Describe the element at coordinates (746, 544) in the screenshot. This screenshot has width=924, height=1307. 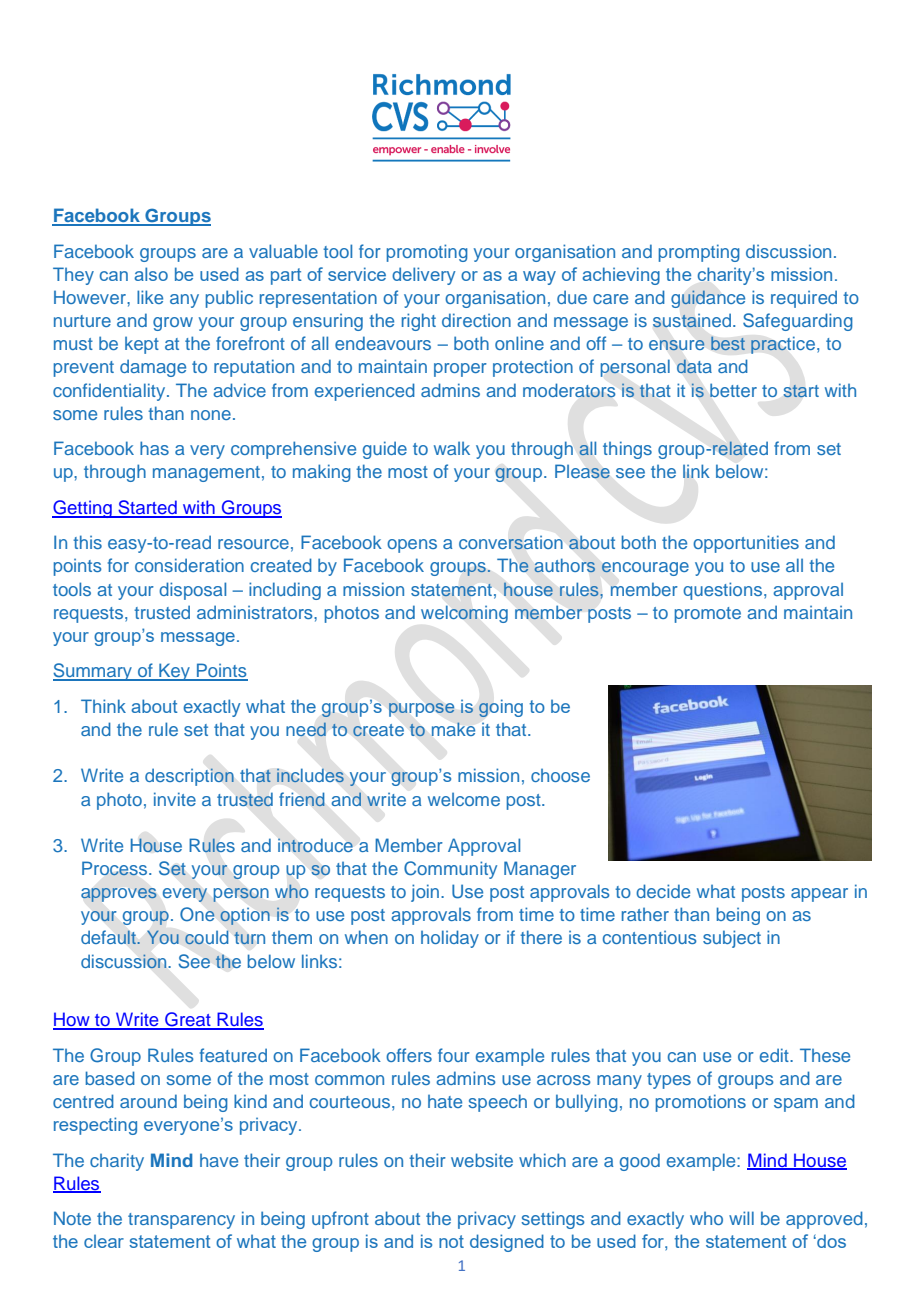
I see `opportunities` at that location.
